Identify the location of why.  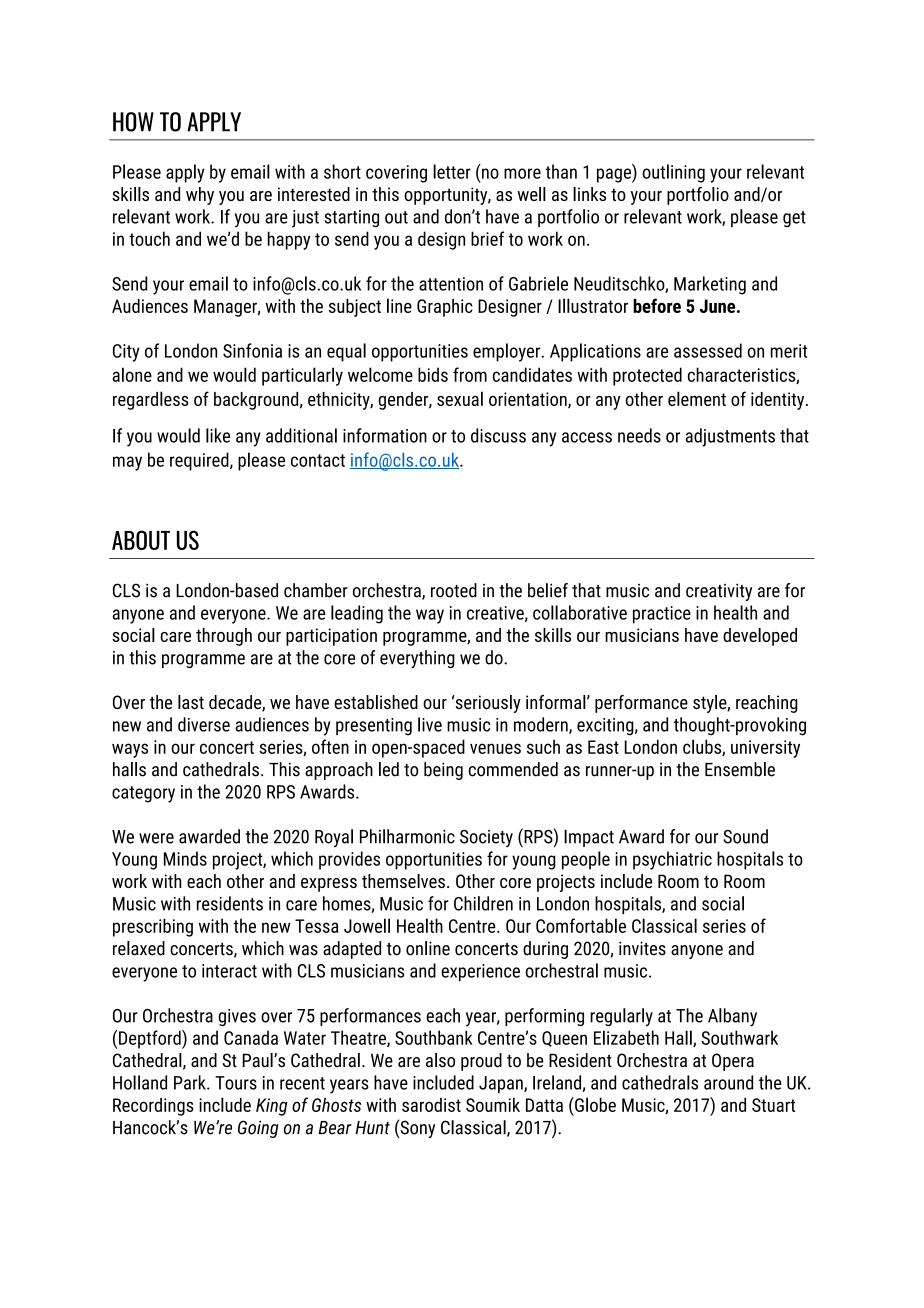
(200, 196).
